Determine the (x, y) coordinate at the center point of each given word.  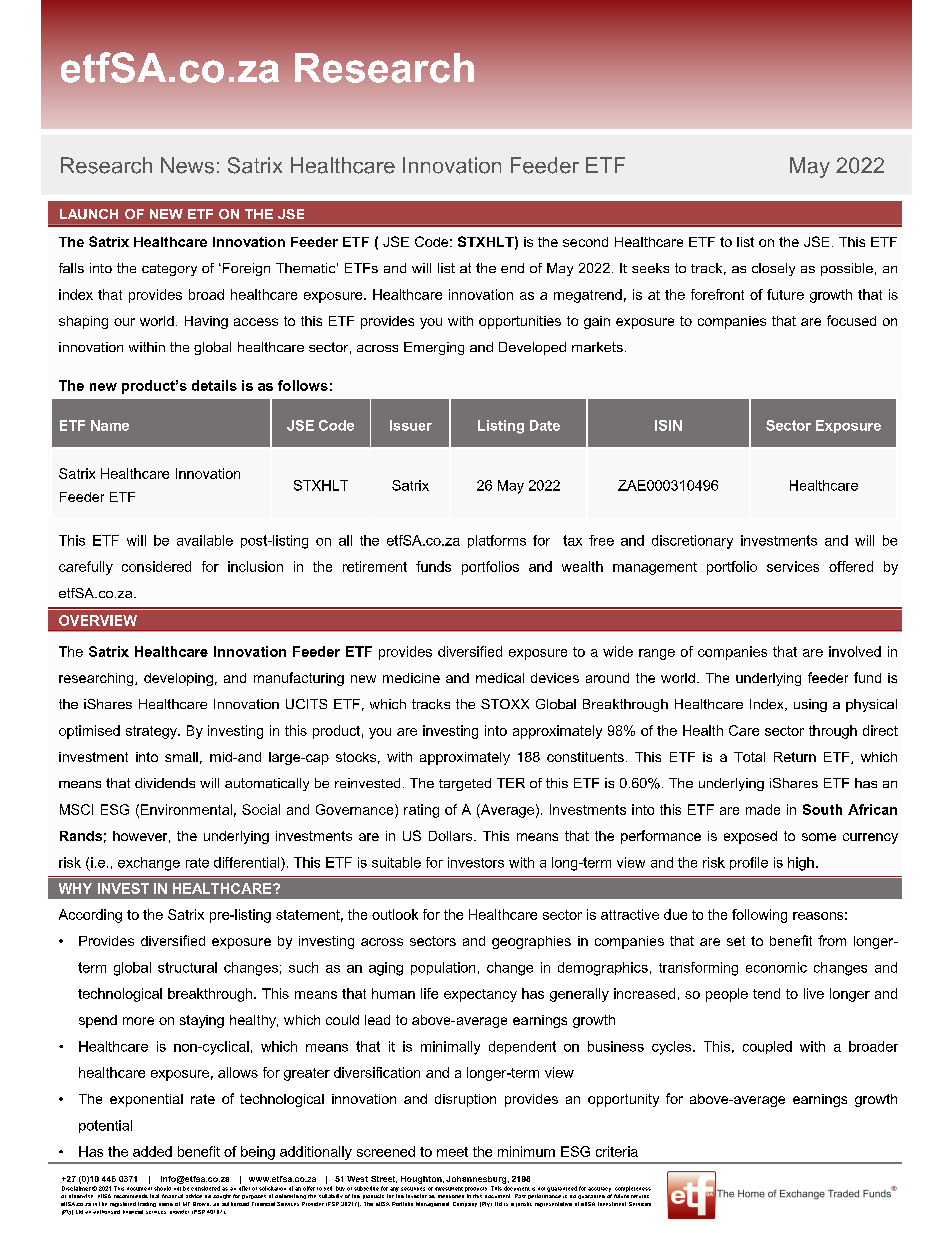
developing (178, 679)
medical (500, 678)
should (162, 1188)
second (585, 242)
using (810, 705)
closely (773, 269)
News (187, 165)
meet (452, 1152)
